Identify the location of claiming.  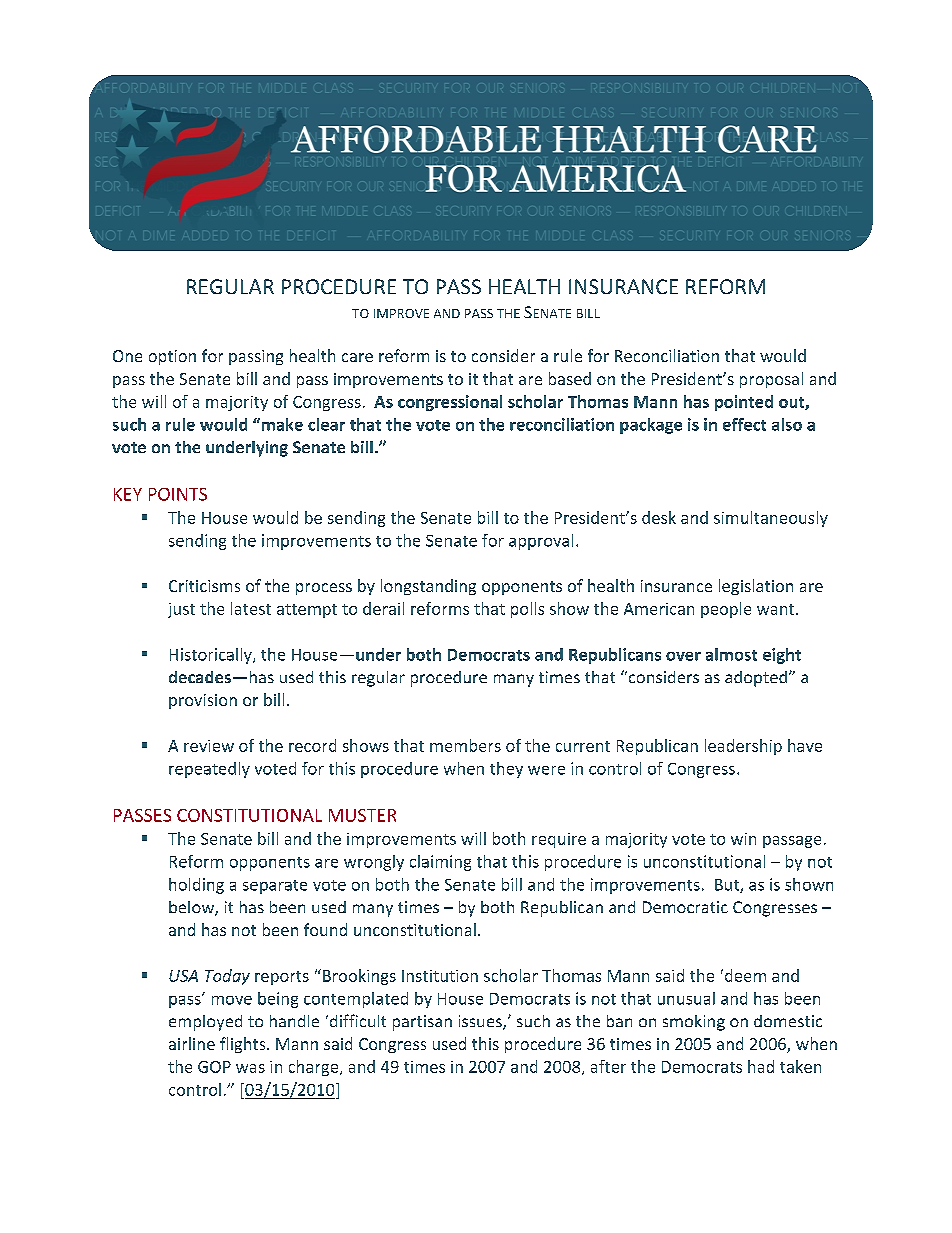
(440, 863).
